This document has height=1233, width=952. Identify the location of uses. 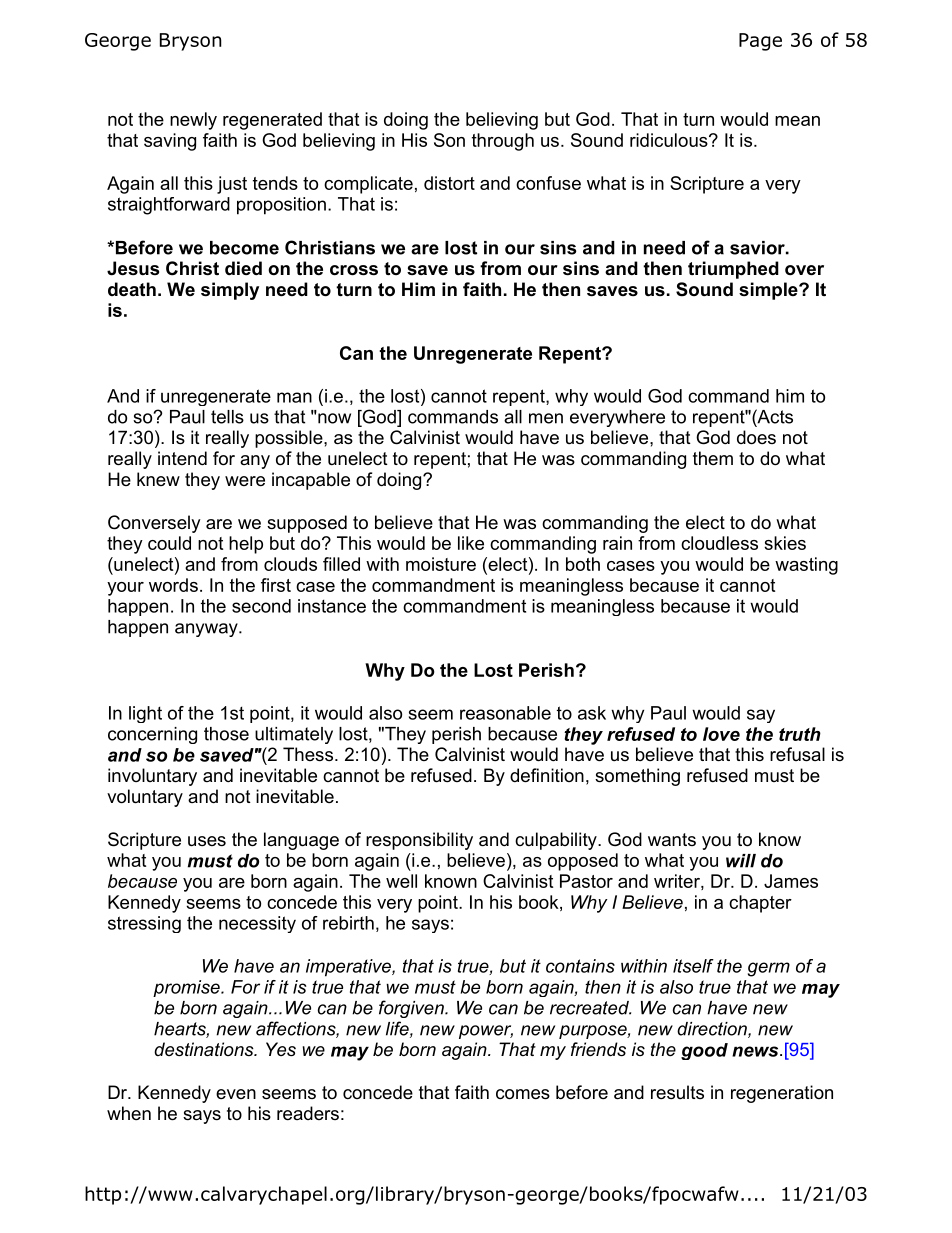
(207, 841).
